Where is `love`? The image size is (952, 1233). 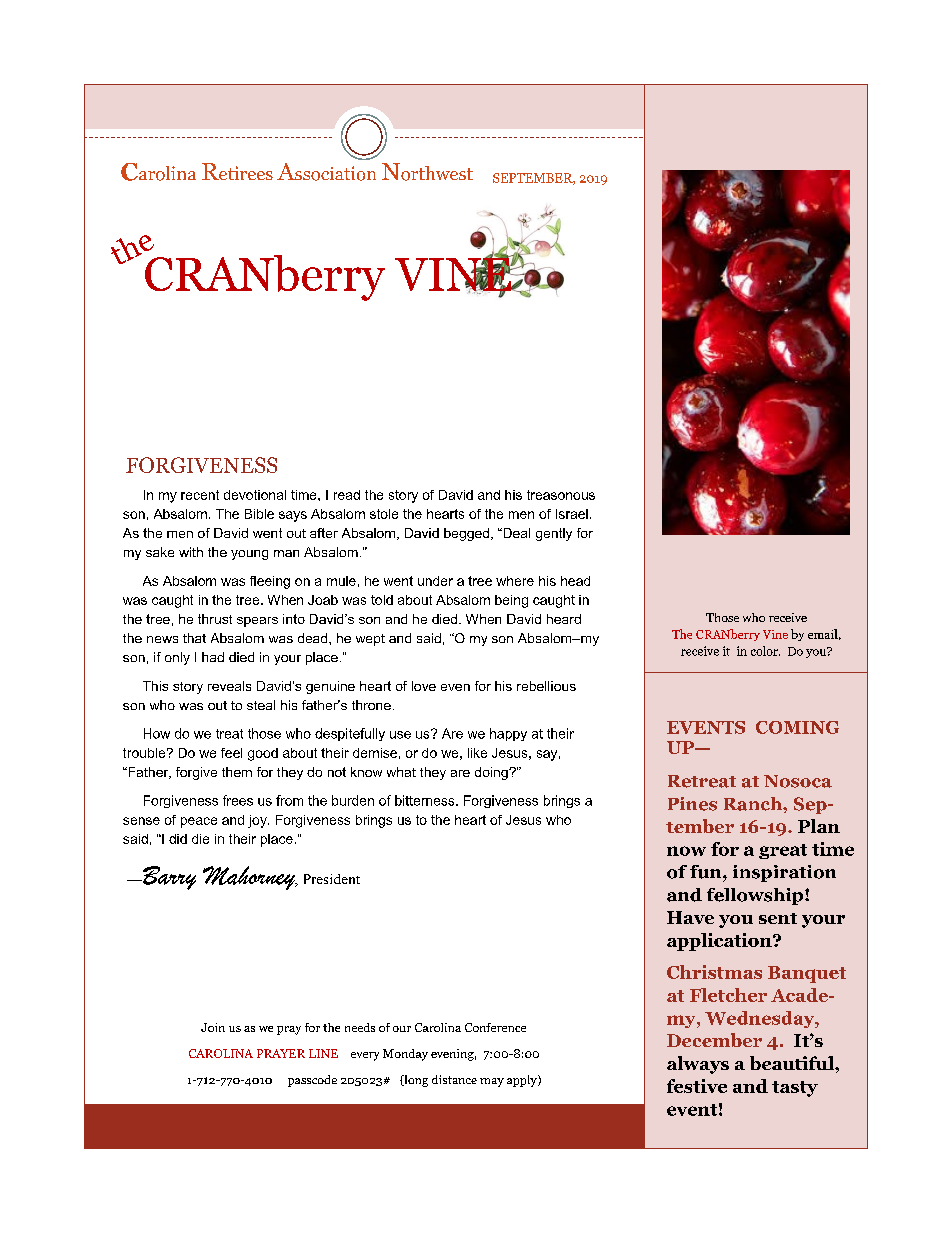
love is located at coordinates (424, 686).
